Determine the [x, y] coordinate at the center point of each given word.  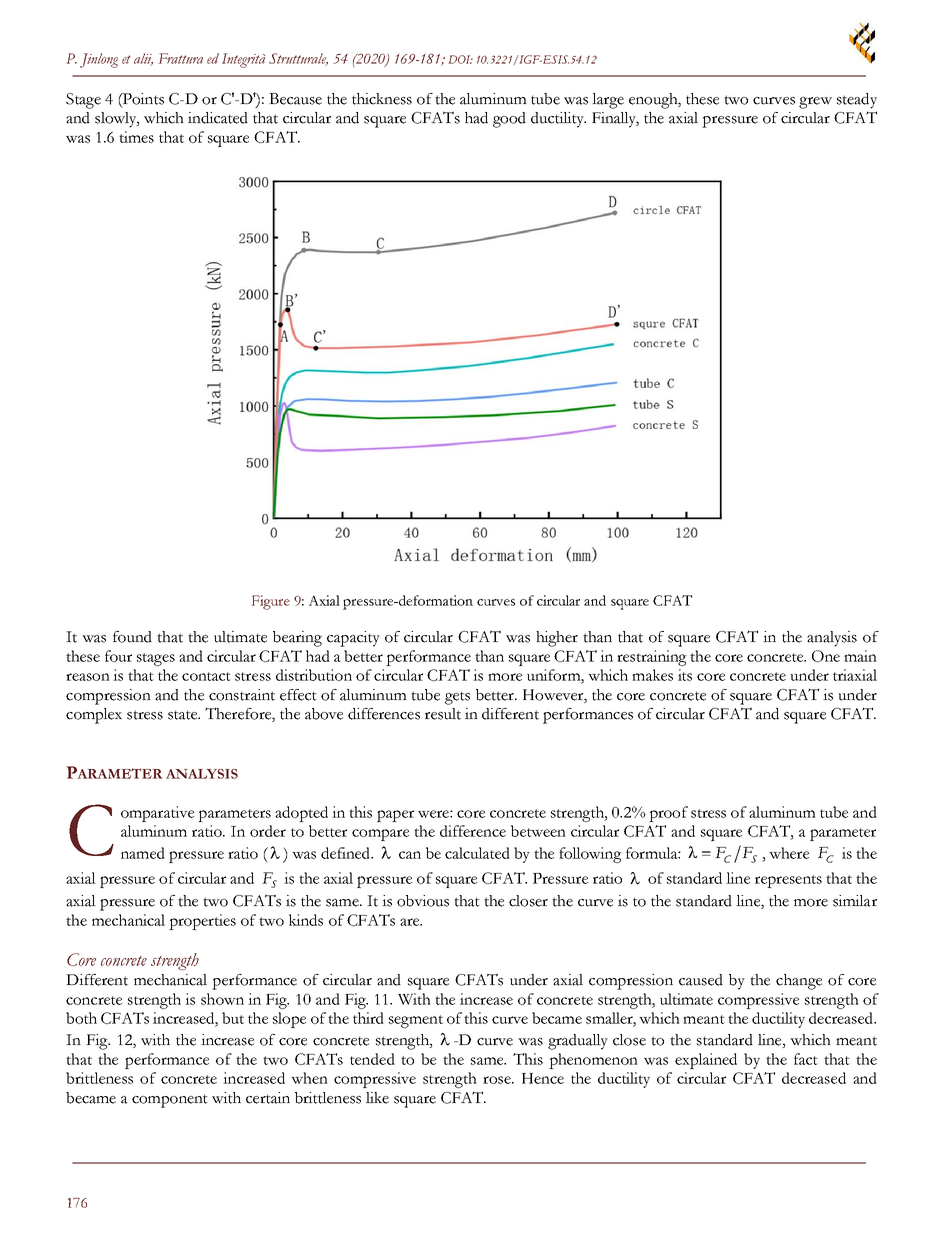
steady [857, 101]
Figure [271, 602]
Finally [615, 120]
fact [806, 1059]
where [789, 853]
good [509, 120]
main [860, 656]
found [132, 637]
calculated [477, 853]
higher [557, 639]
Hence [543, 1078]
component [170, 1101]
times [136, 137]
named [143, 853]
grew [815, 103]
